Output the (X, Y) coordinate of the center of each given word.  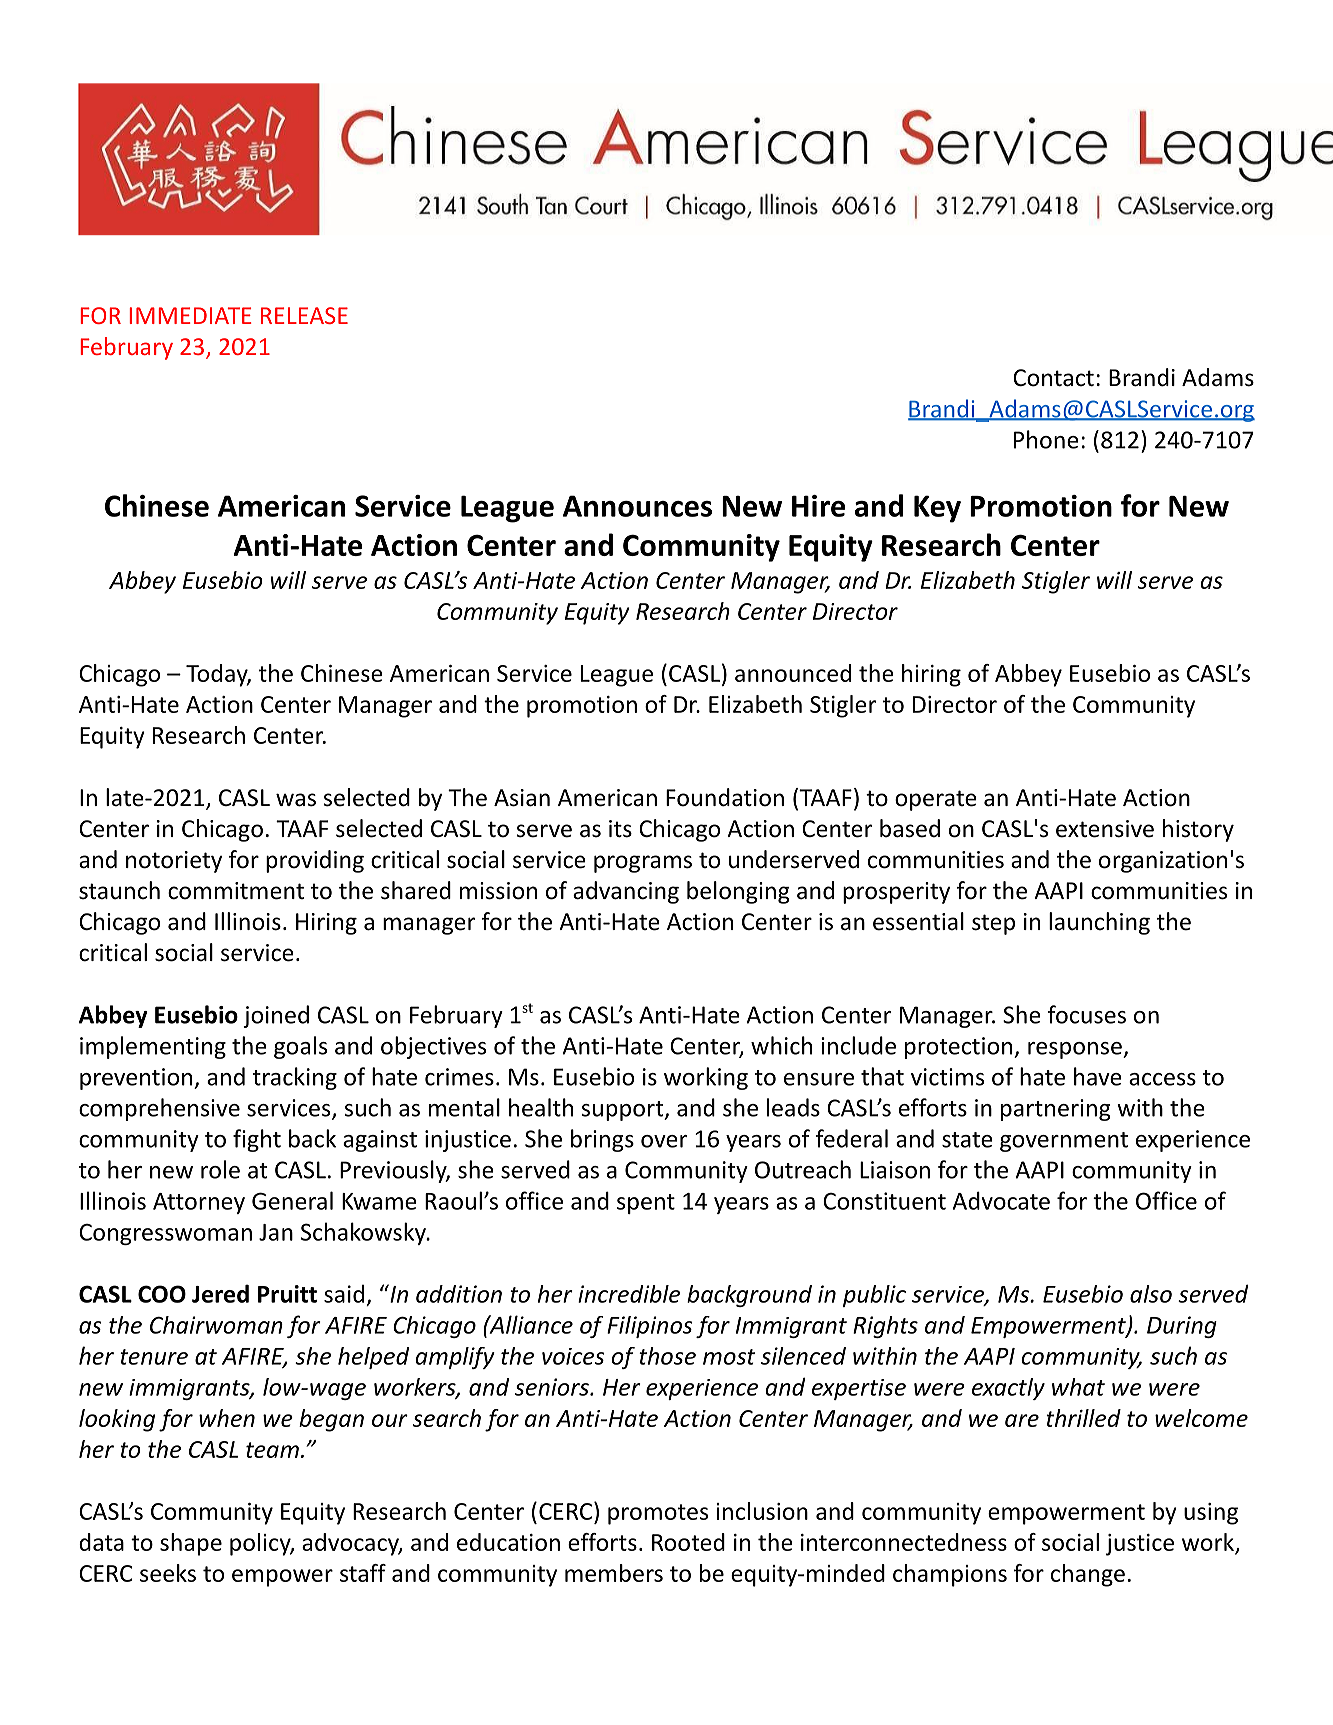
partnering (1055, 1110)
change (1088, 1575)
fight (257, 1140)
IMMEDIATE (190, 315)
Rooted (688, 1542)
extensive (1105, 829)
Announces (637, 506)
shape (191, 1544)
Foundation (725, 797)
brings (602, 1140)
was (296, 800)
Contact (1053, 378)
